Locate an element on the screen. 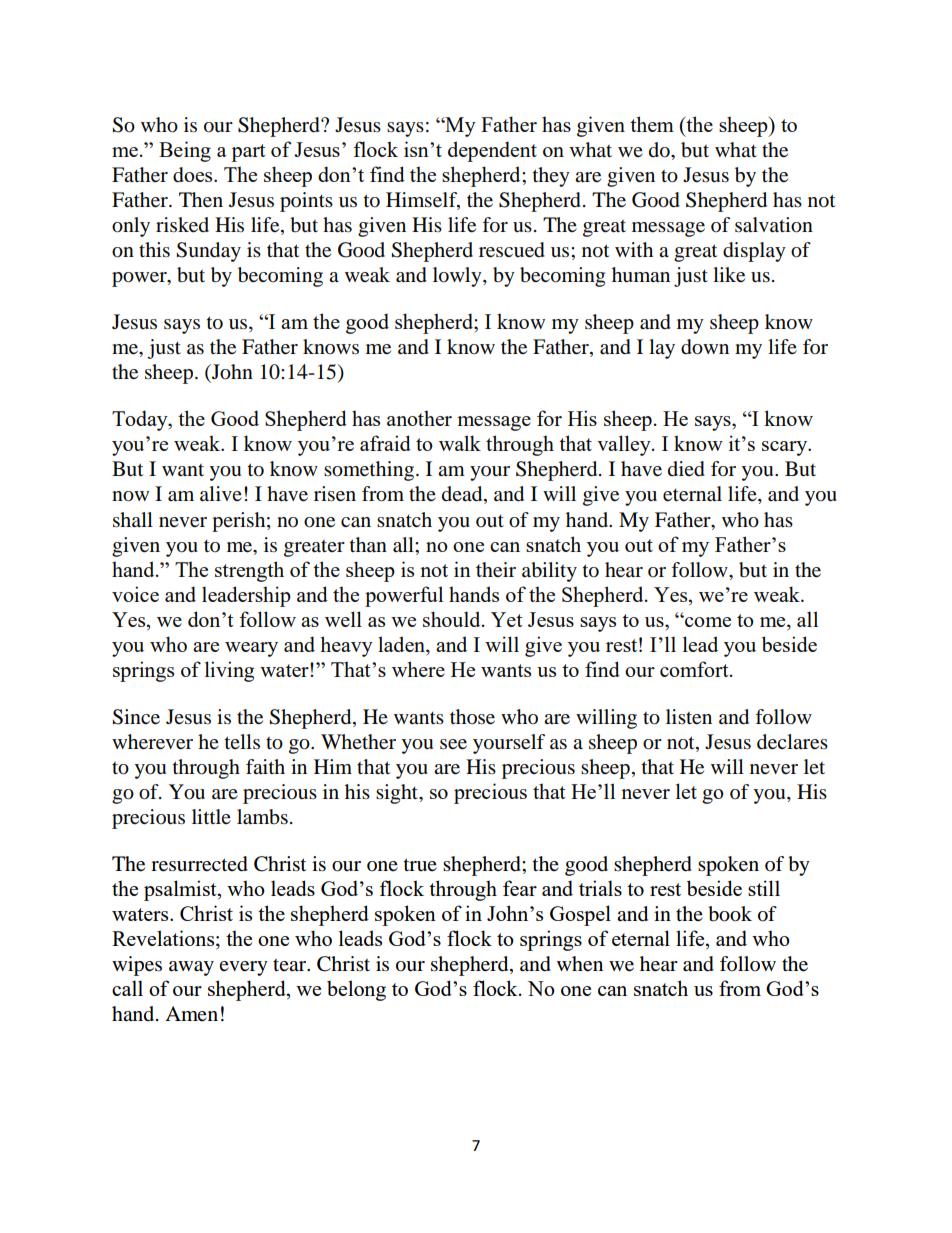 The height and width of the screenshot is (1233, 952). belong is located at coordinates (356, 990).
